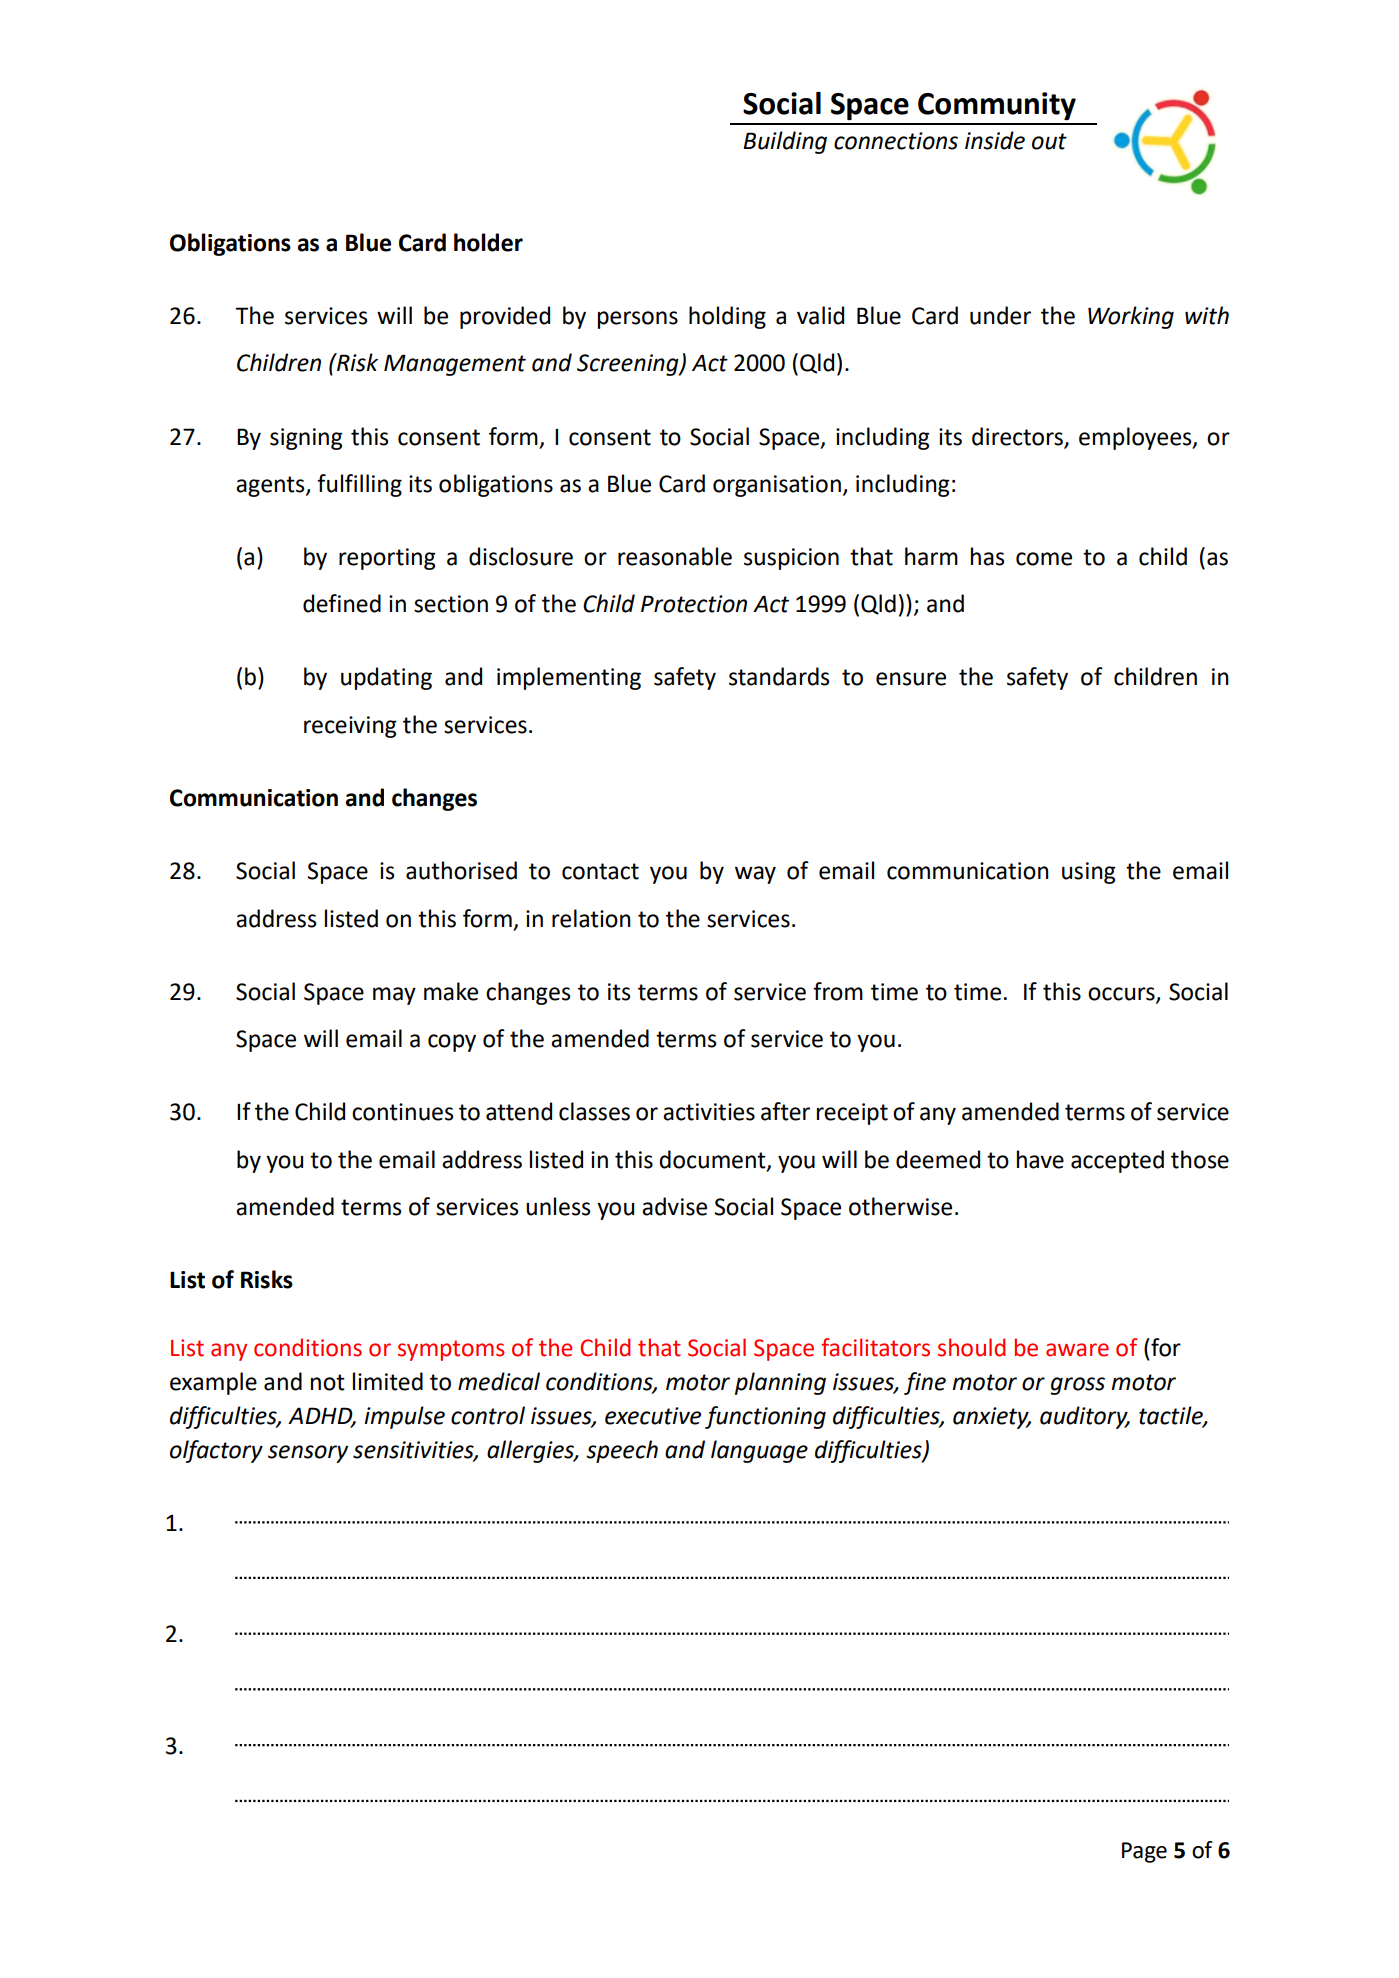  Describe the element at coordinates (1144, 1852) in the screenshot. I see `Page` at that location.
